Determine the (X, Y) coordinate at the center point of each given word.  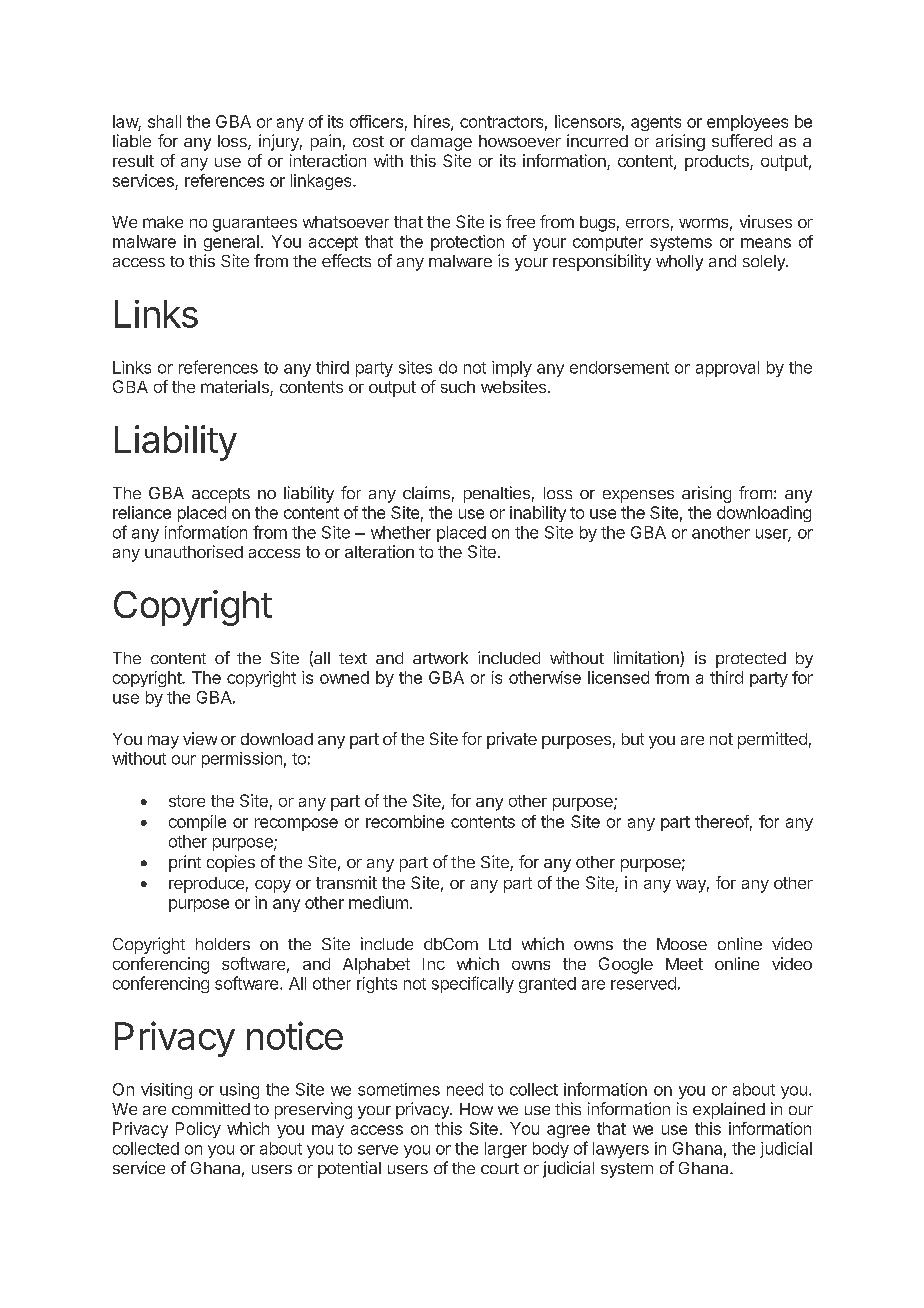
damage (441, 143)
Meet (684, 964)
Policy (198, 1130)
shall (164, 121)
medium (378, 902)
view (200, 738)
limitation (647, 659)
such (458, 387)
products (718, 163)
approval (727, 369)
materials (236, 388)
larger (506, 1150)
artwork (440, 658)
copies (231, 863)
